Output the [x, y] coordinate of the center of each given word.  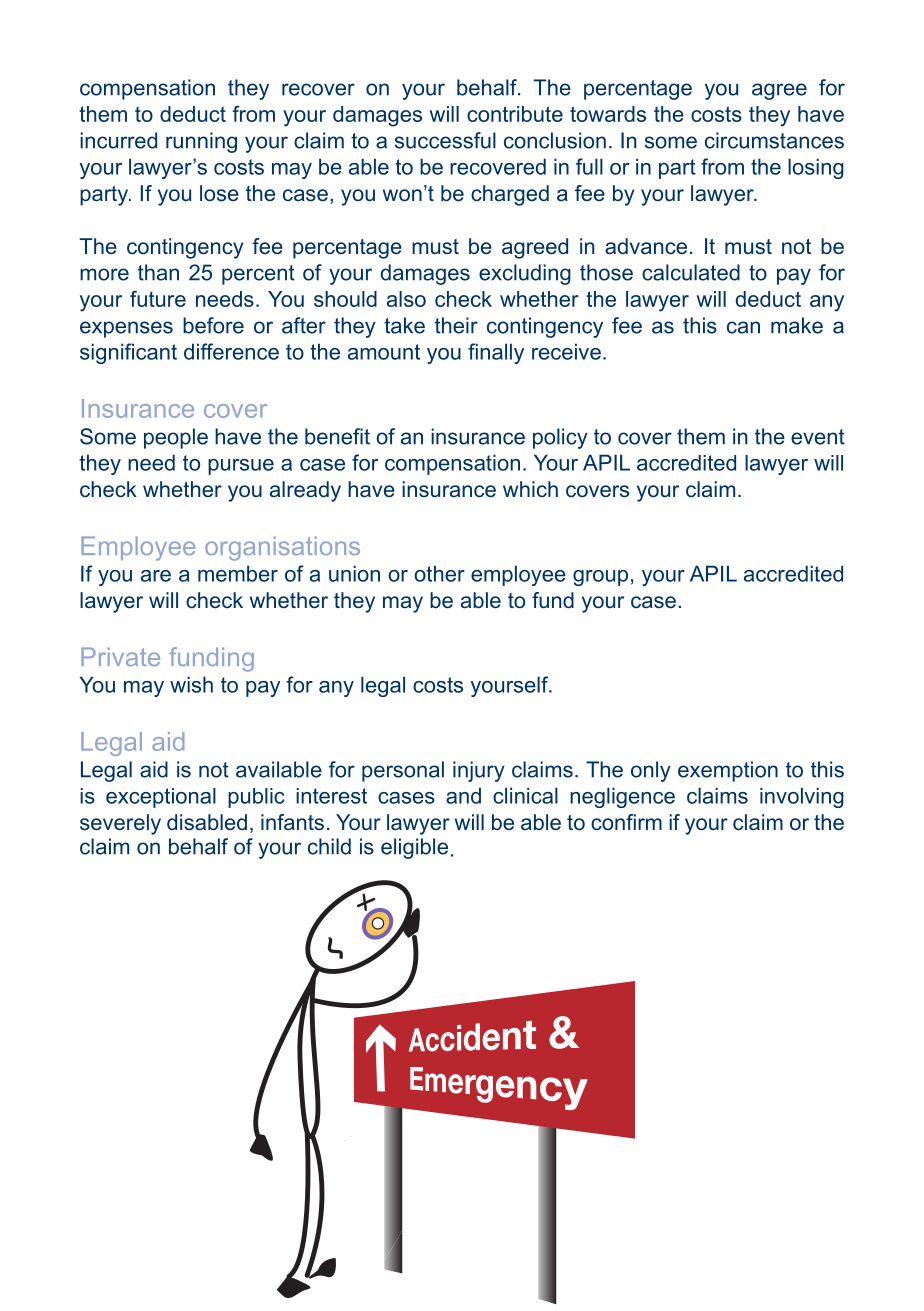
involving [802, 797]
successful [445, 140]
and [463, 795]
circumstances [774, 140]
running [201, 142]
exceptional [161, 798]
